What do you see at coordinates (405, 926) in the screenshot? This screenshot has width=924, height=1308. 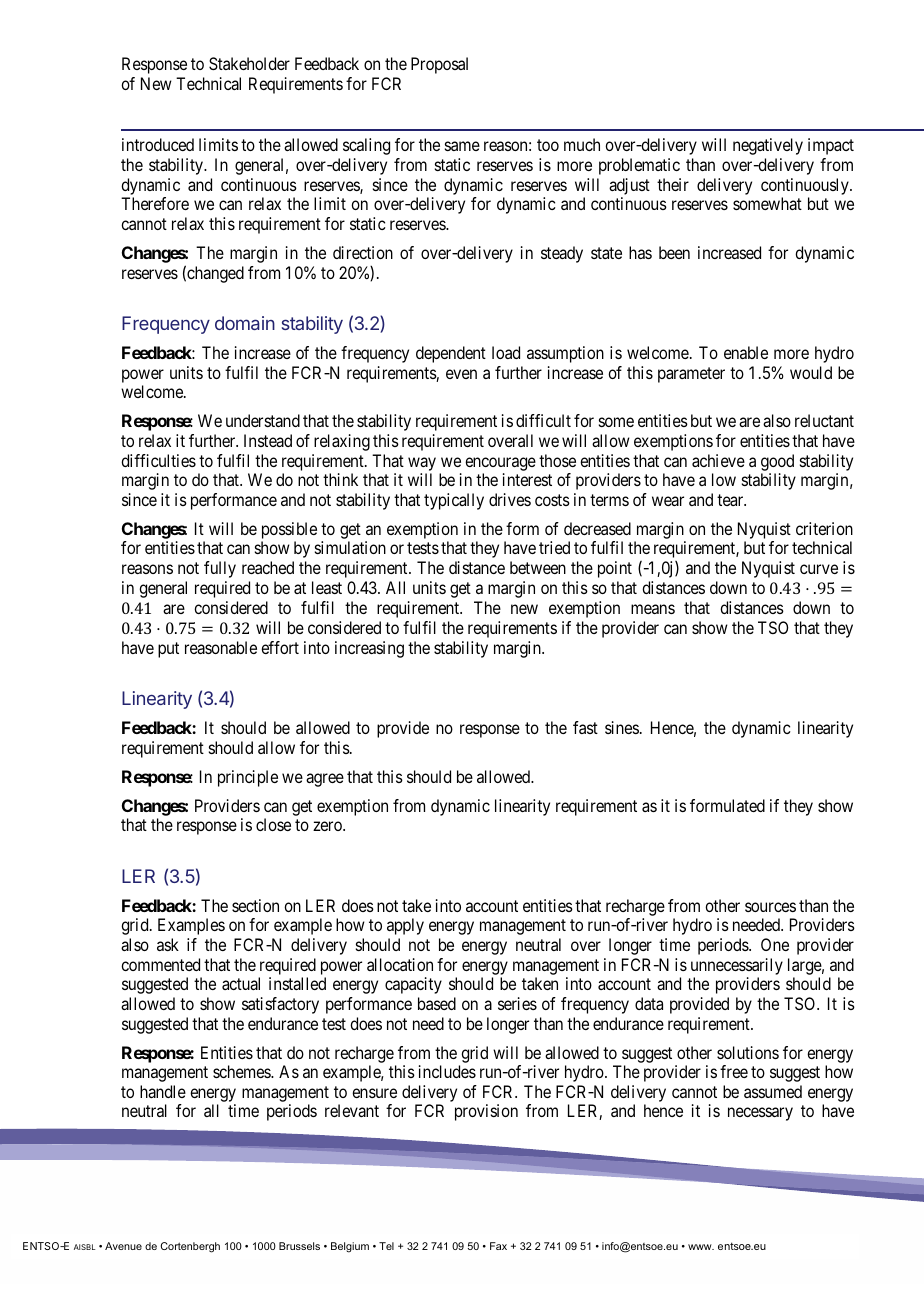 I see `apply` at bounding box center [405, 926].
